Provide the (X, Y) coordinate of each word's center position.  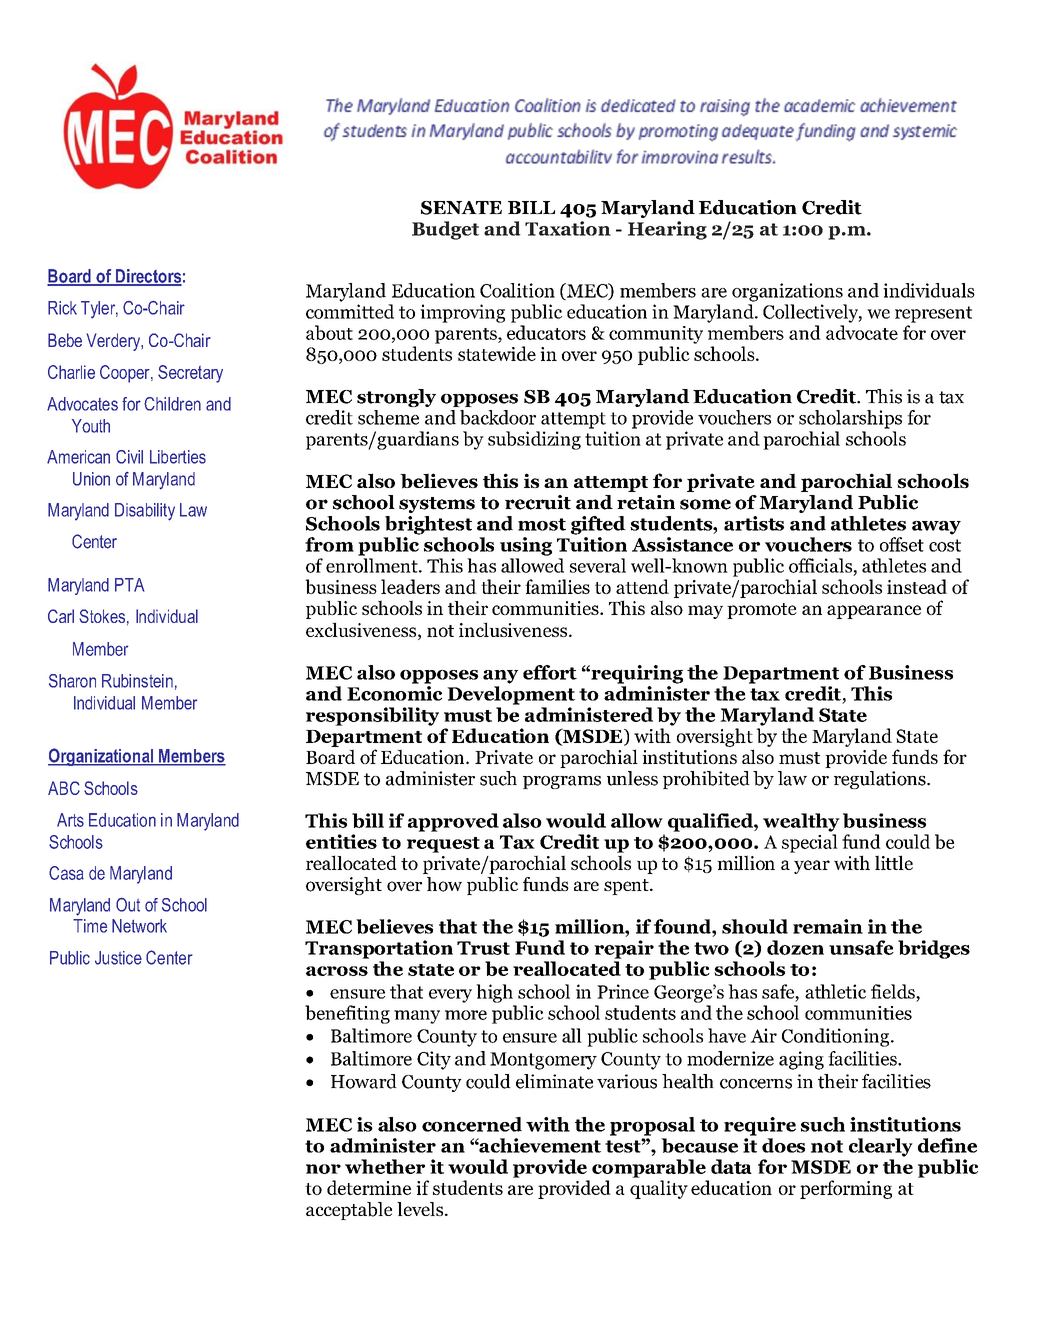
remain (828, 926)
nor (323, 1169)
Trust (483, 948)
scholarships (850, 419)
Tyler (99, 310)
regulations (881, 780)
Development (511, 695)
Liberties (178, 457)
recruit (538, 502)
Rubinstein (137, 681)
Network (139, 926)
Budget (445, 230)
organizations (787, 292)
